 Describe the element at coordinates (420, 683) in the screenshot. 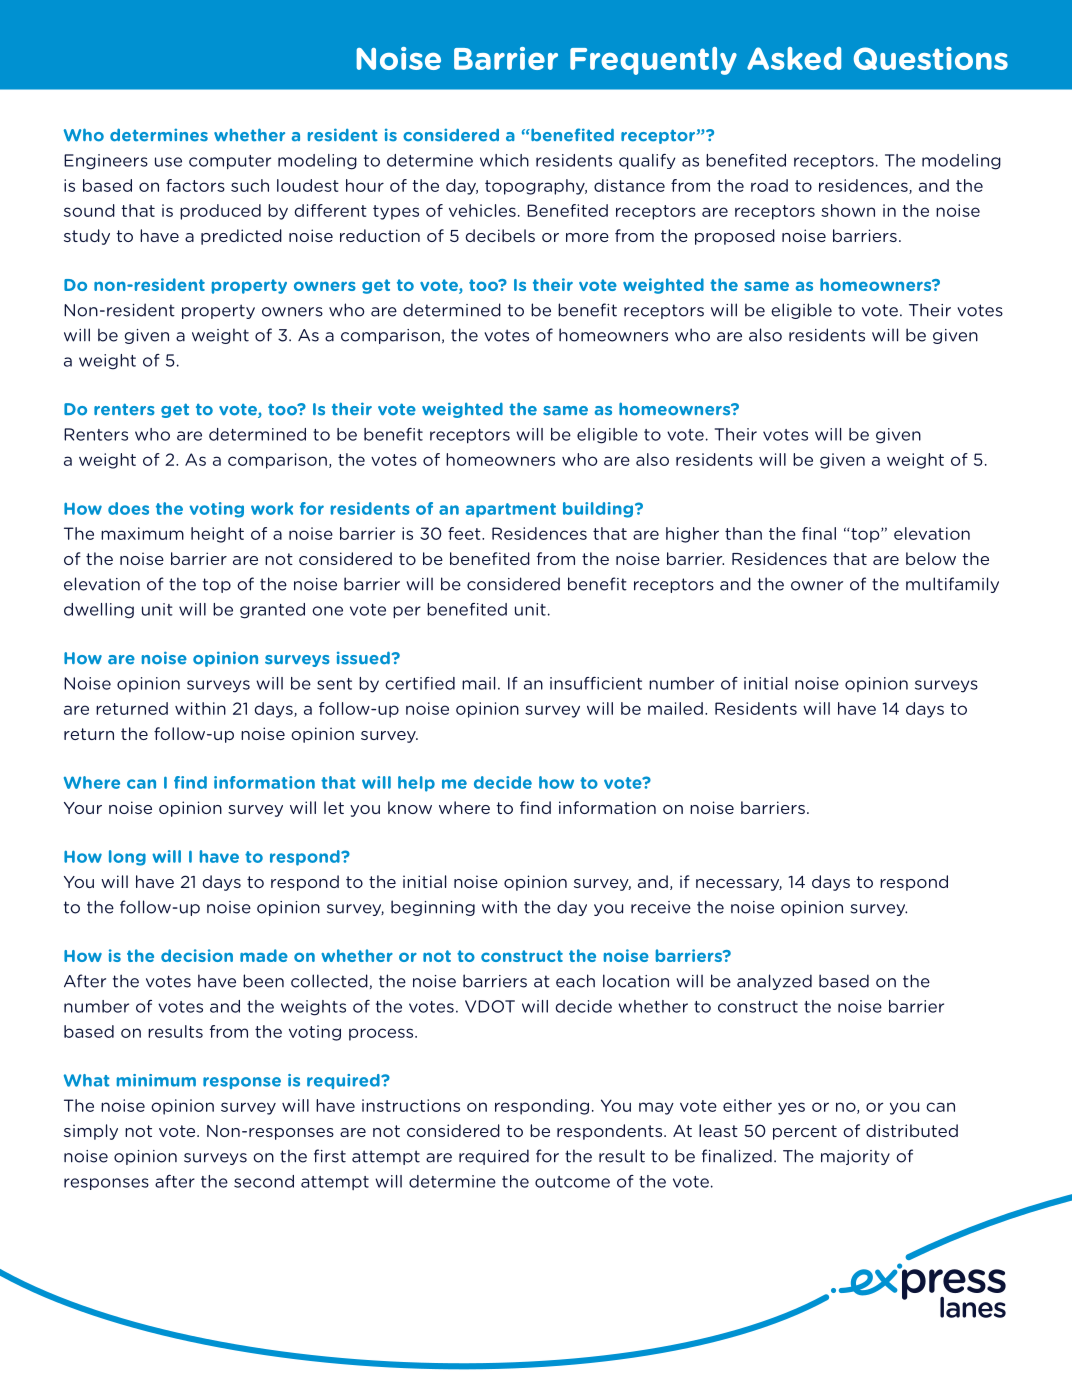

I see `certified` at that location.
